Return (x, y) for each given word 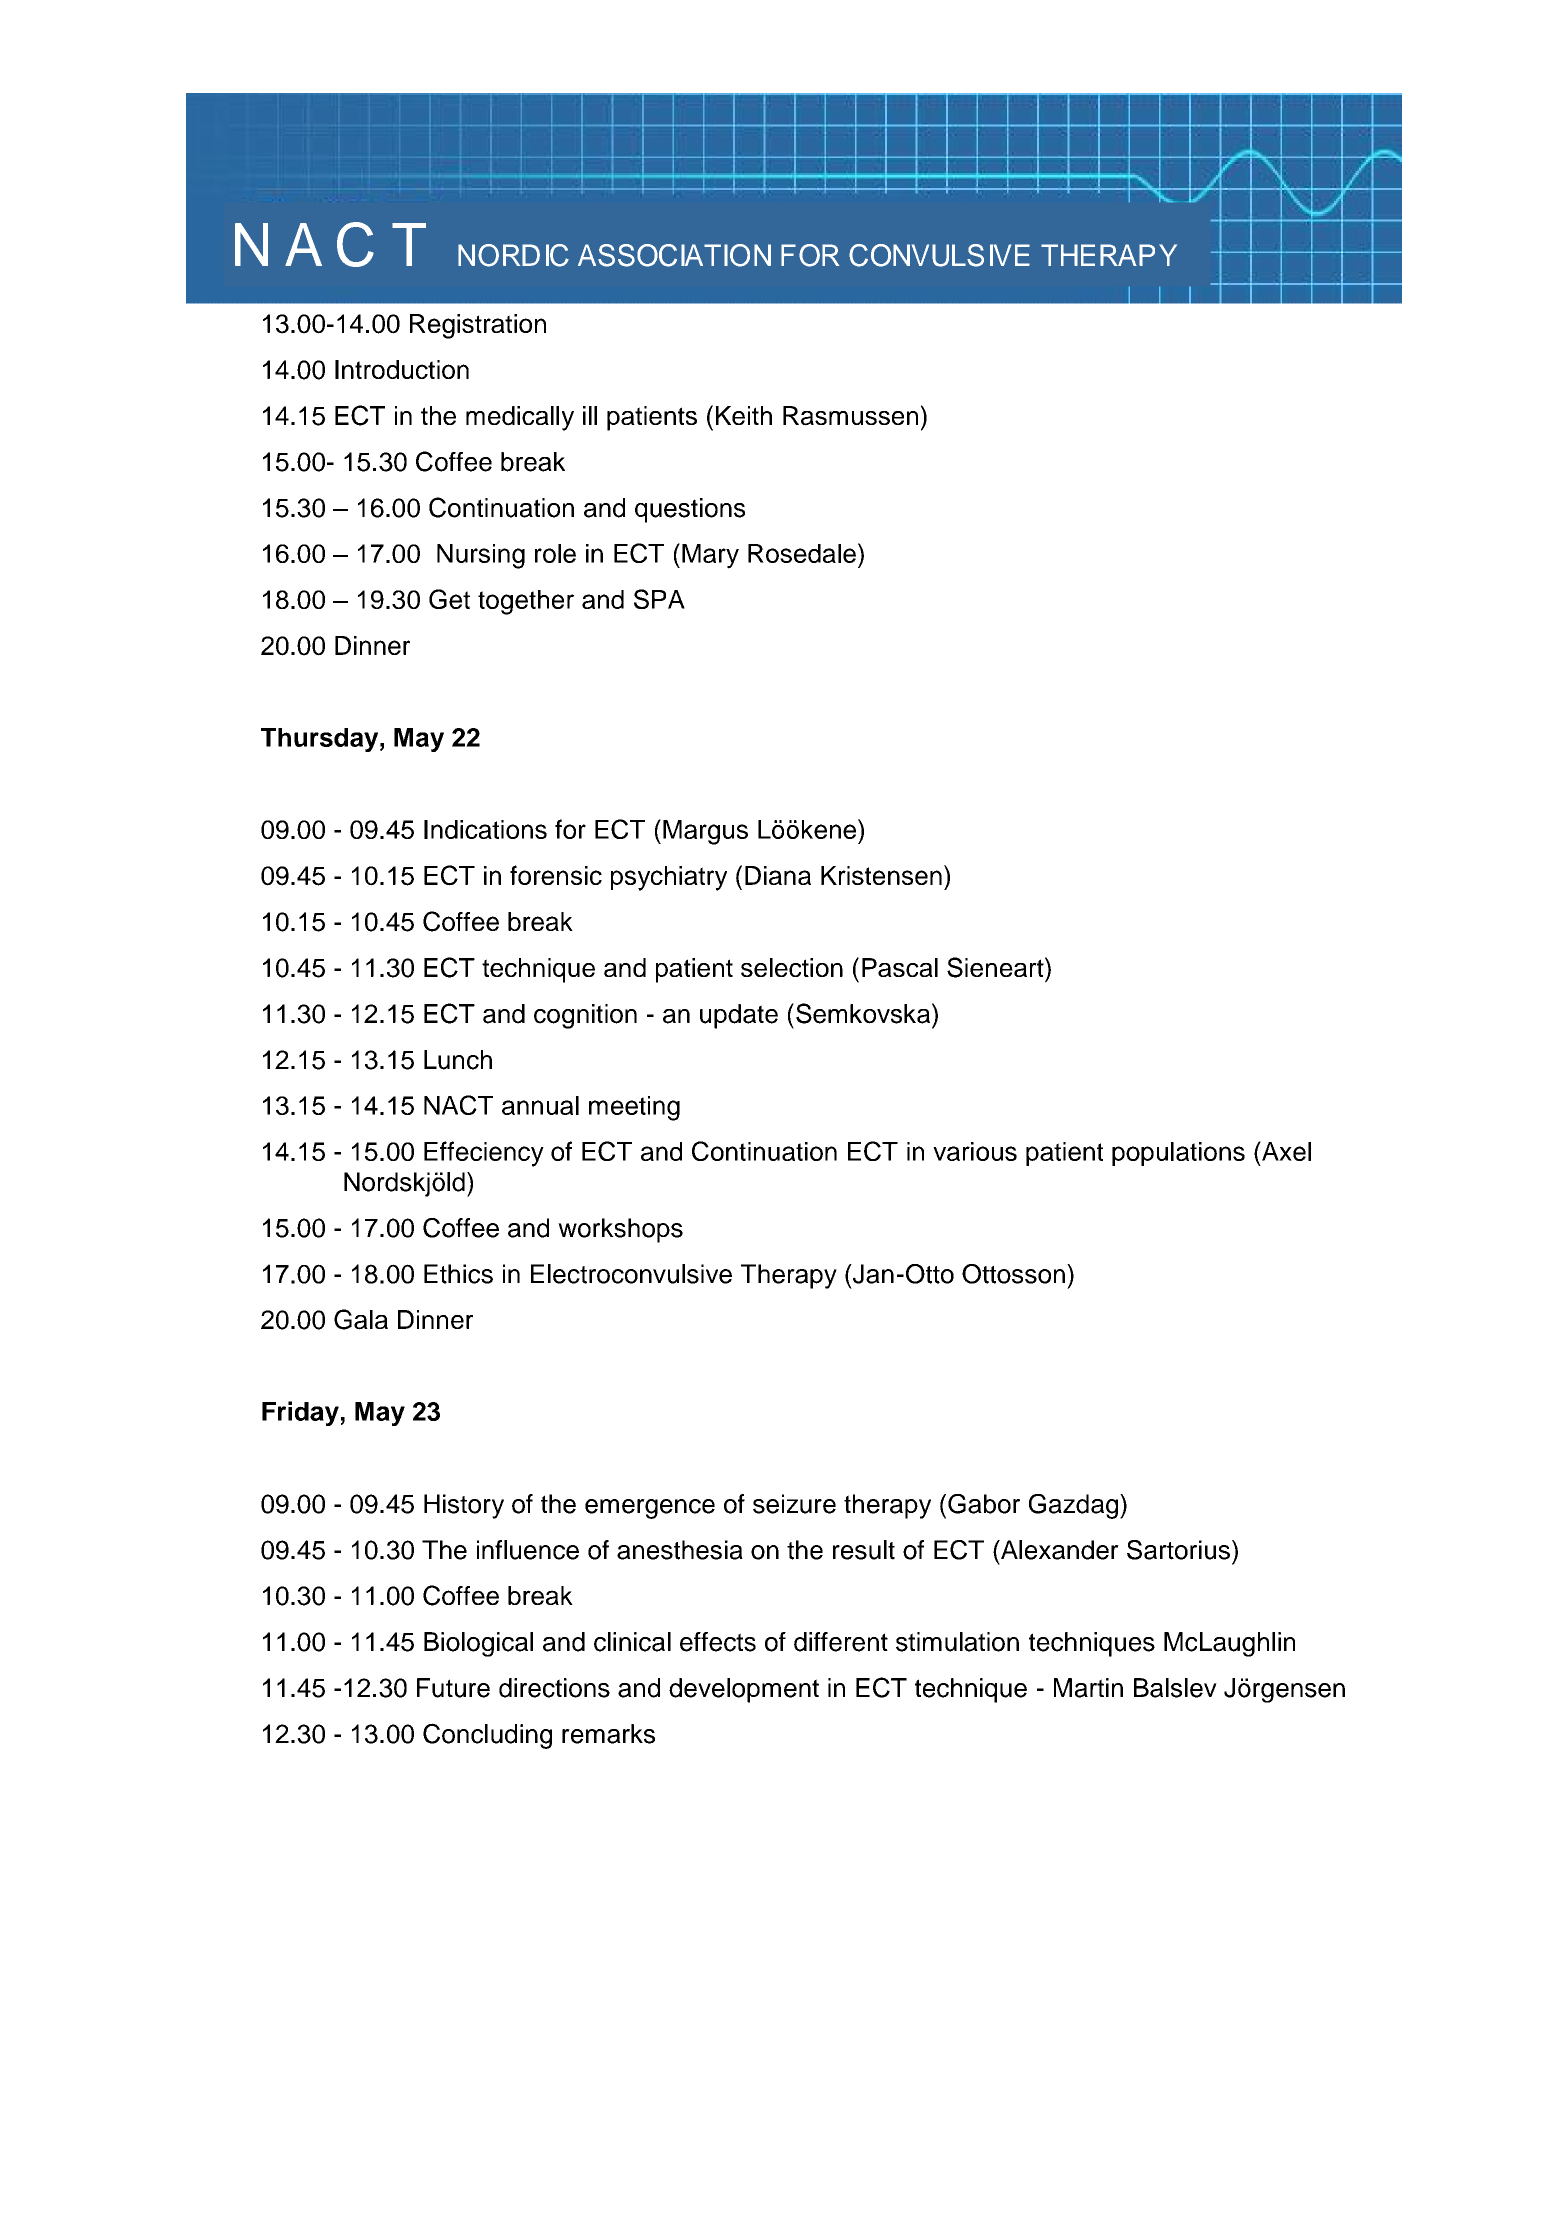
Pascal (900, 967)
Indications (485, 829)
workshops (620, 1230)
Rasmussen (850, 416)
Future (453, 1688)
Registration (478, 326)
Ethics (458, 1274)
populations (1178, 1154)
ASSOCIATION (674, 255)
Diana (778, 875)
